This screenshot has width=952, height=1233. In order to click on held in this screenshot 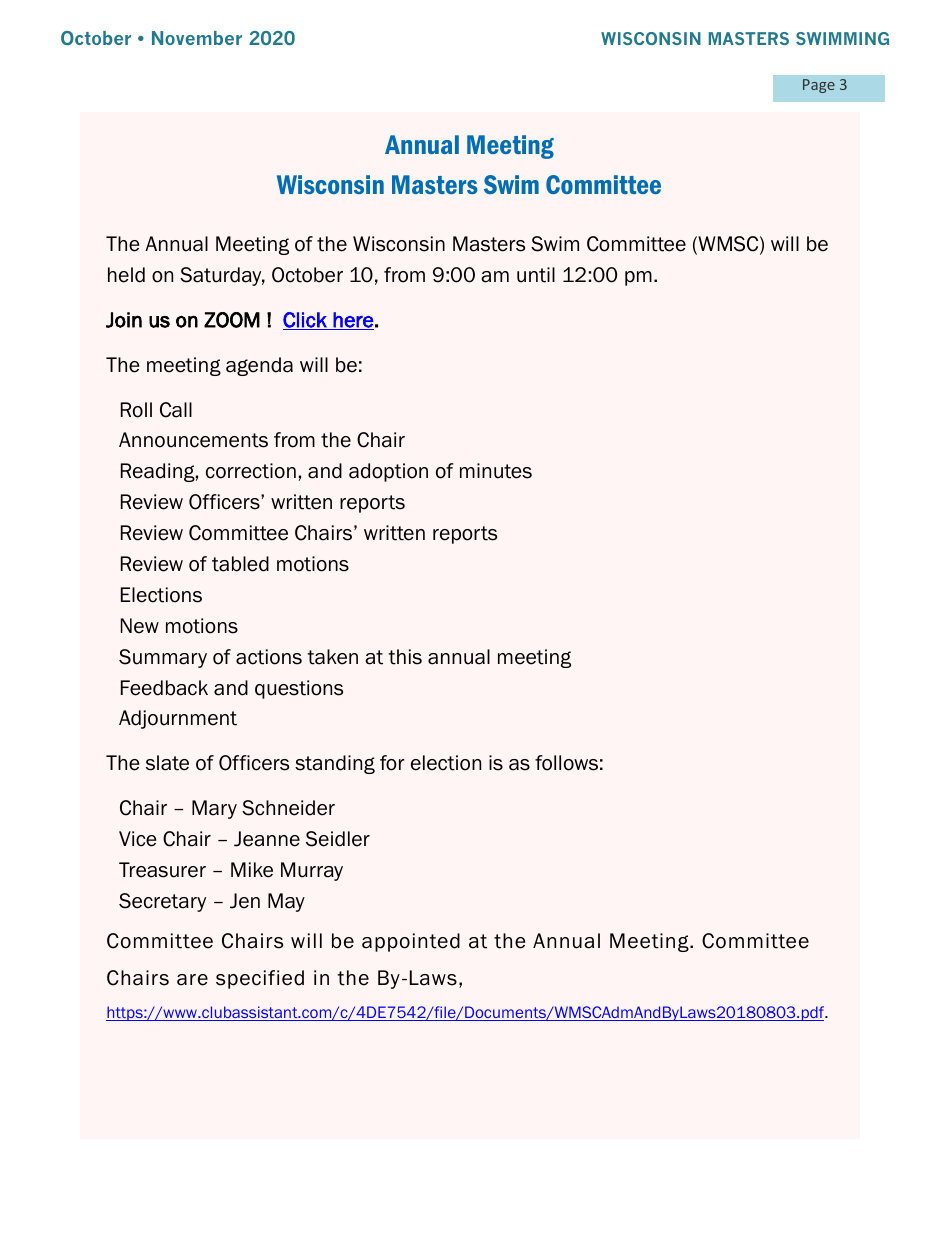, I will do `click(126, 275)`.
